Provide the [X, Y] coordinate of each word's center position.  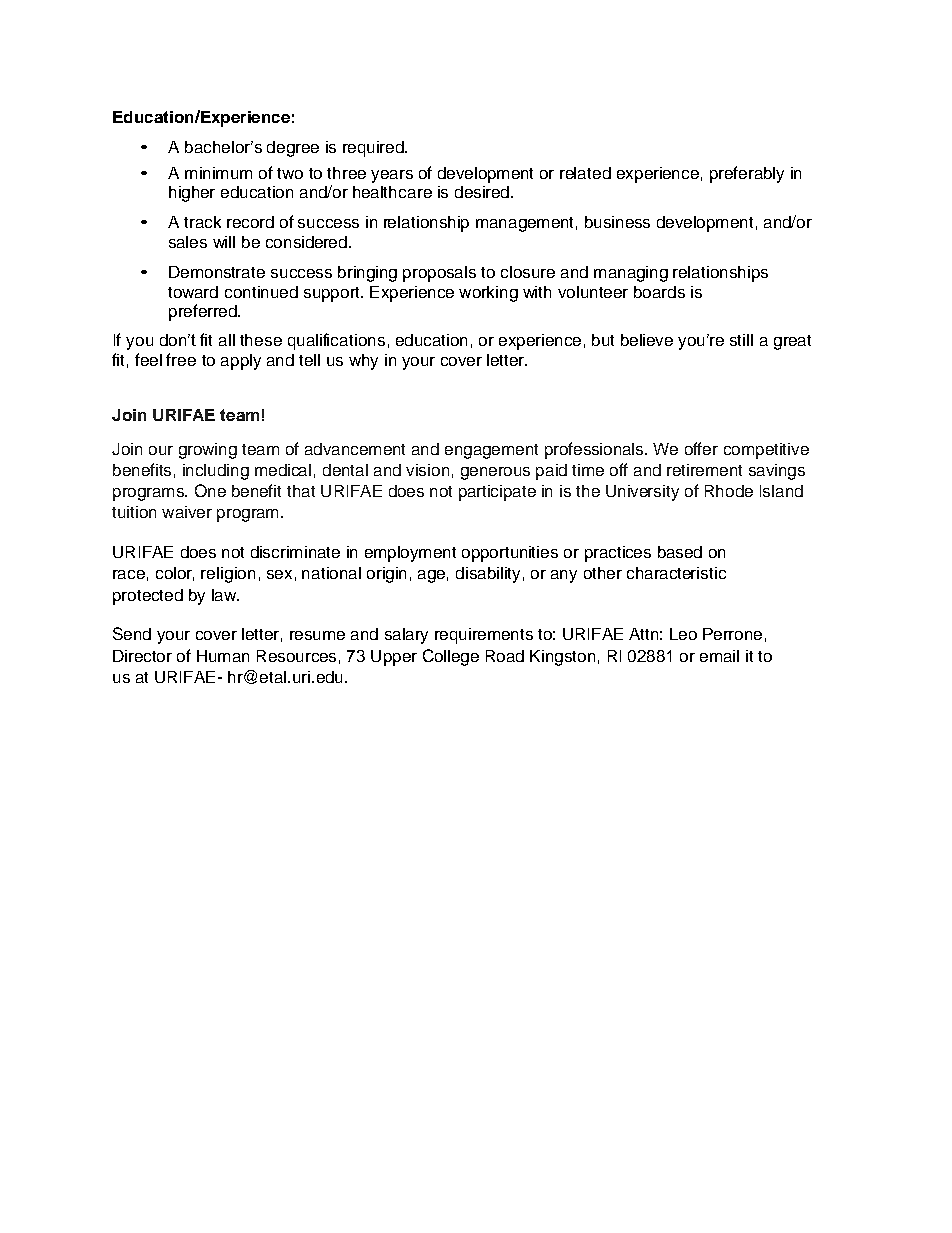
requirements [484, 636]
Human [223, 656]
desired [482, 192]
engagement [491, 451]
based [680, 552]
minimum [218, 173]
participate [497, 493]
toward [193, 292]
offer [701, 448]
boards [659, 292]
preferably [747, 174]
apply [241, 362]
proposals [439, 274]
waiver [187, 512]
